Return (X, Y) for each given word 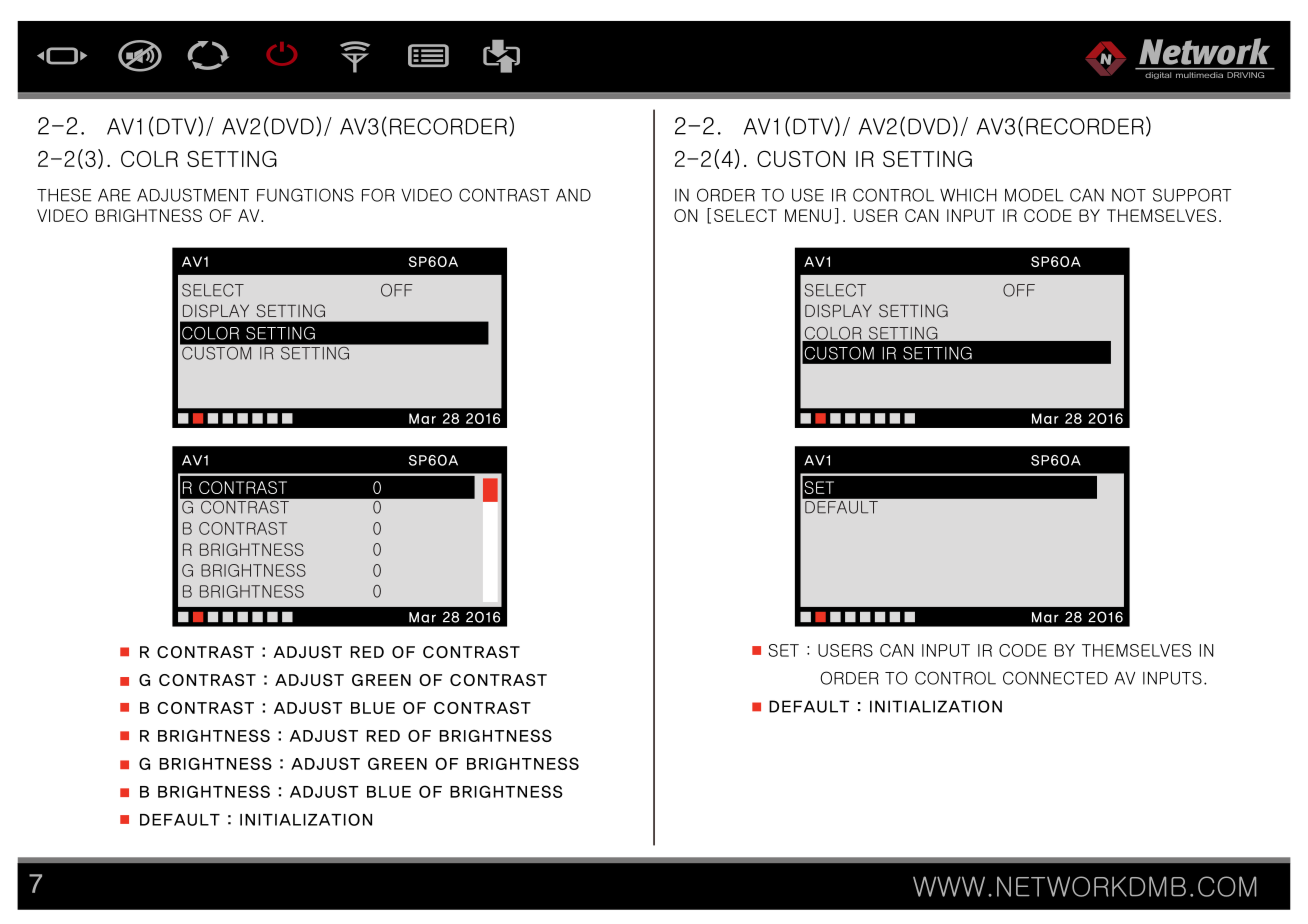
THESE (64, 195)
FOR (378, 195)
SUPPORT (1192, 195)
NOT (1129, 195)
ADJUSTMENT (193, 195)
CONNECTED (1055, 678)
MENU (808, 215)
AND (573, 195)
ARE (114, 195)
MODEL (1034, 195)
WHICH (968, 195)
